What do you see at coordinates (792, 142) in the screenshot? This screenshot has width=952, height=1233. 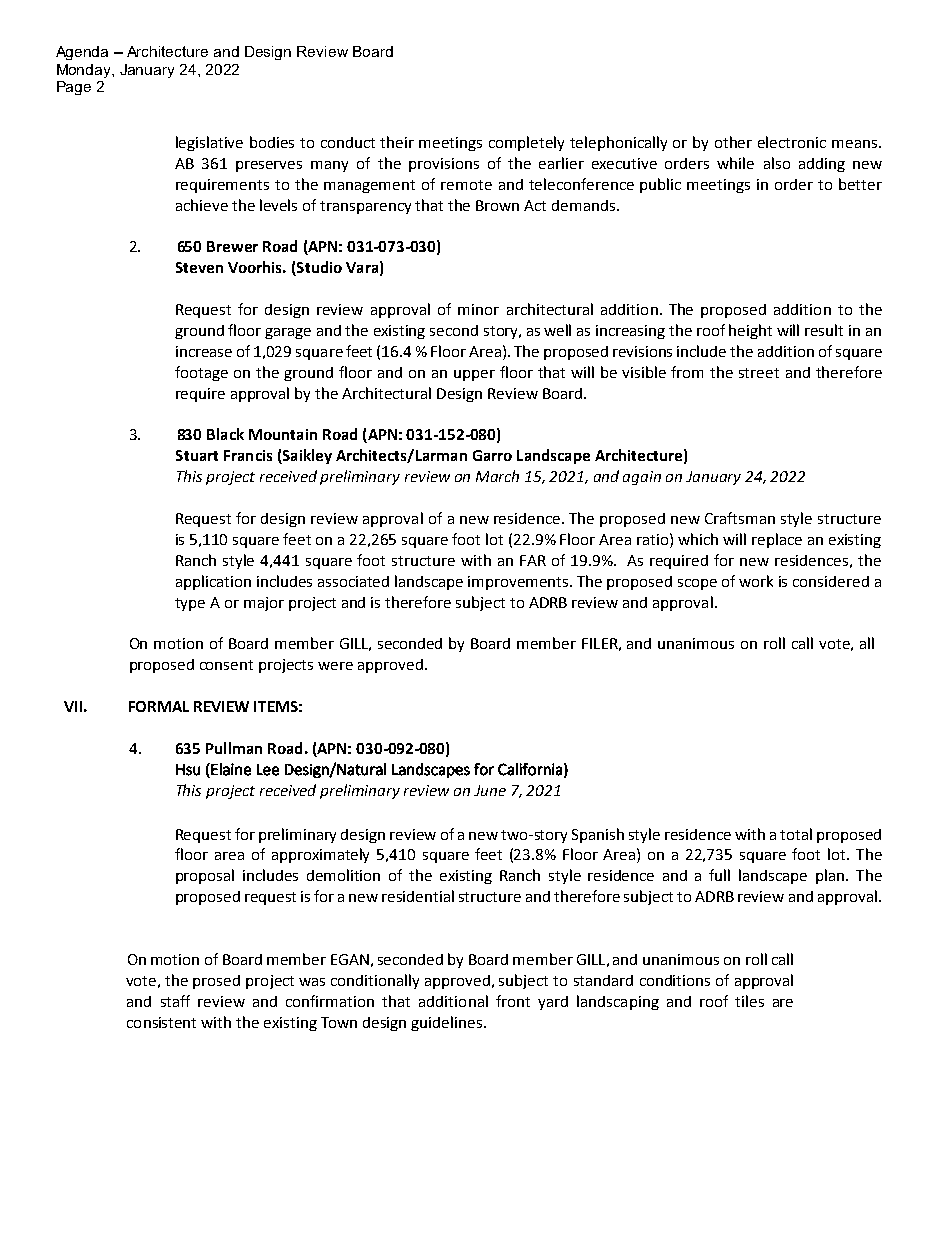 I see `electronic` at bounding box center [792, 142].
